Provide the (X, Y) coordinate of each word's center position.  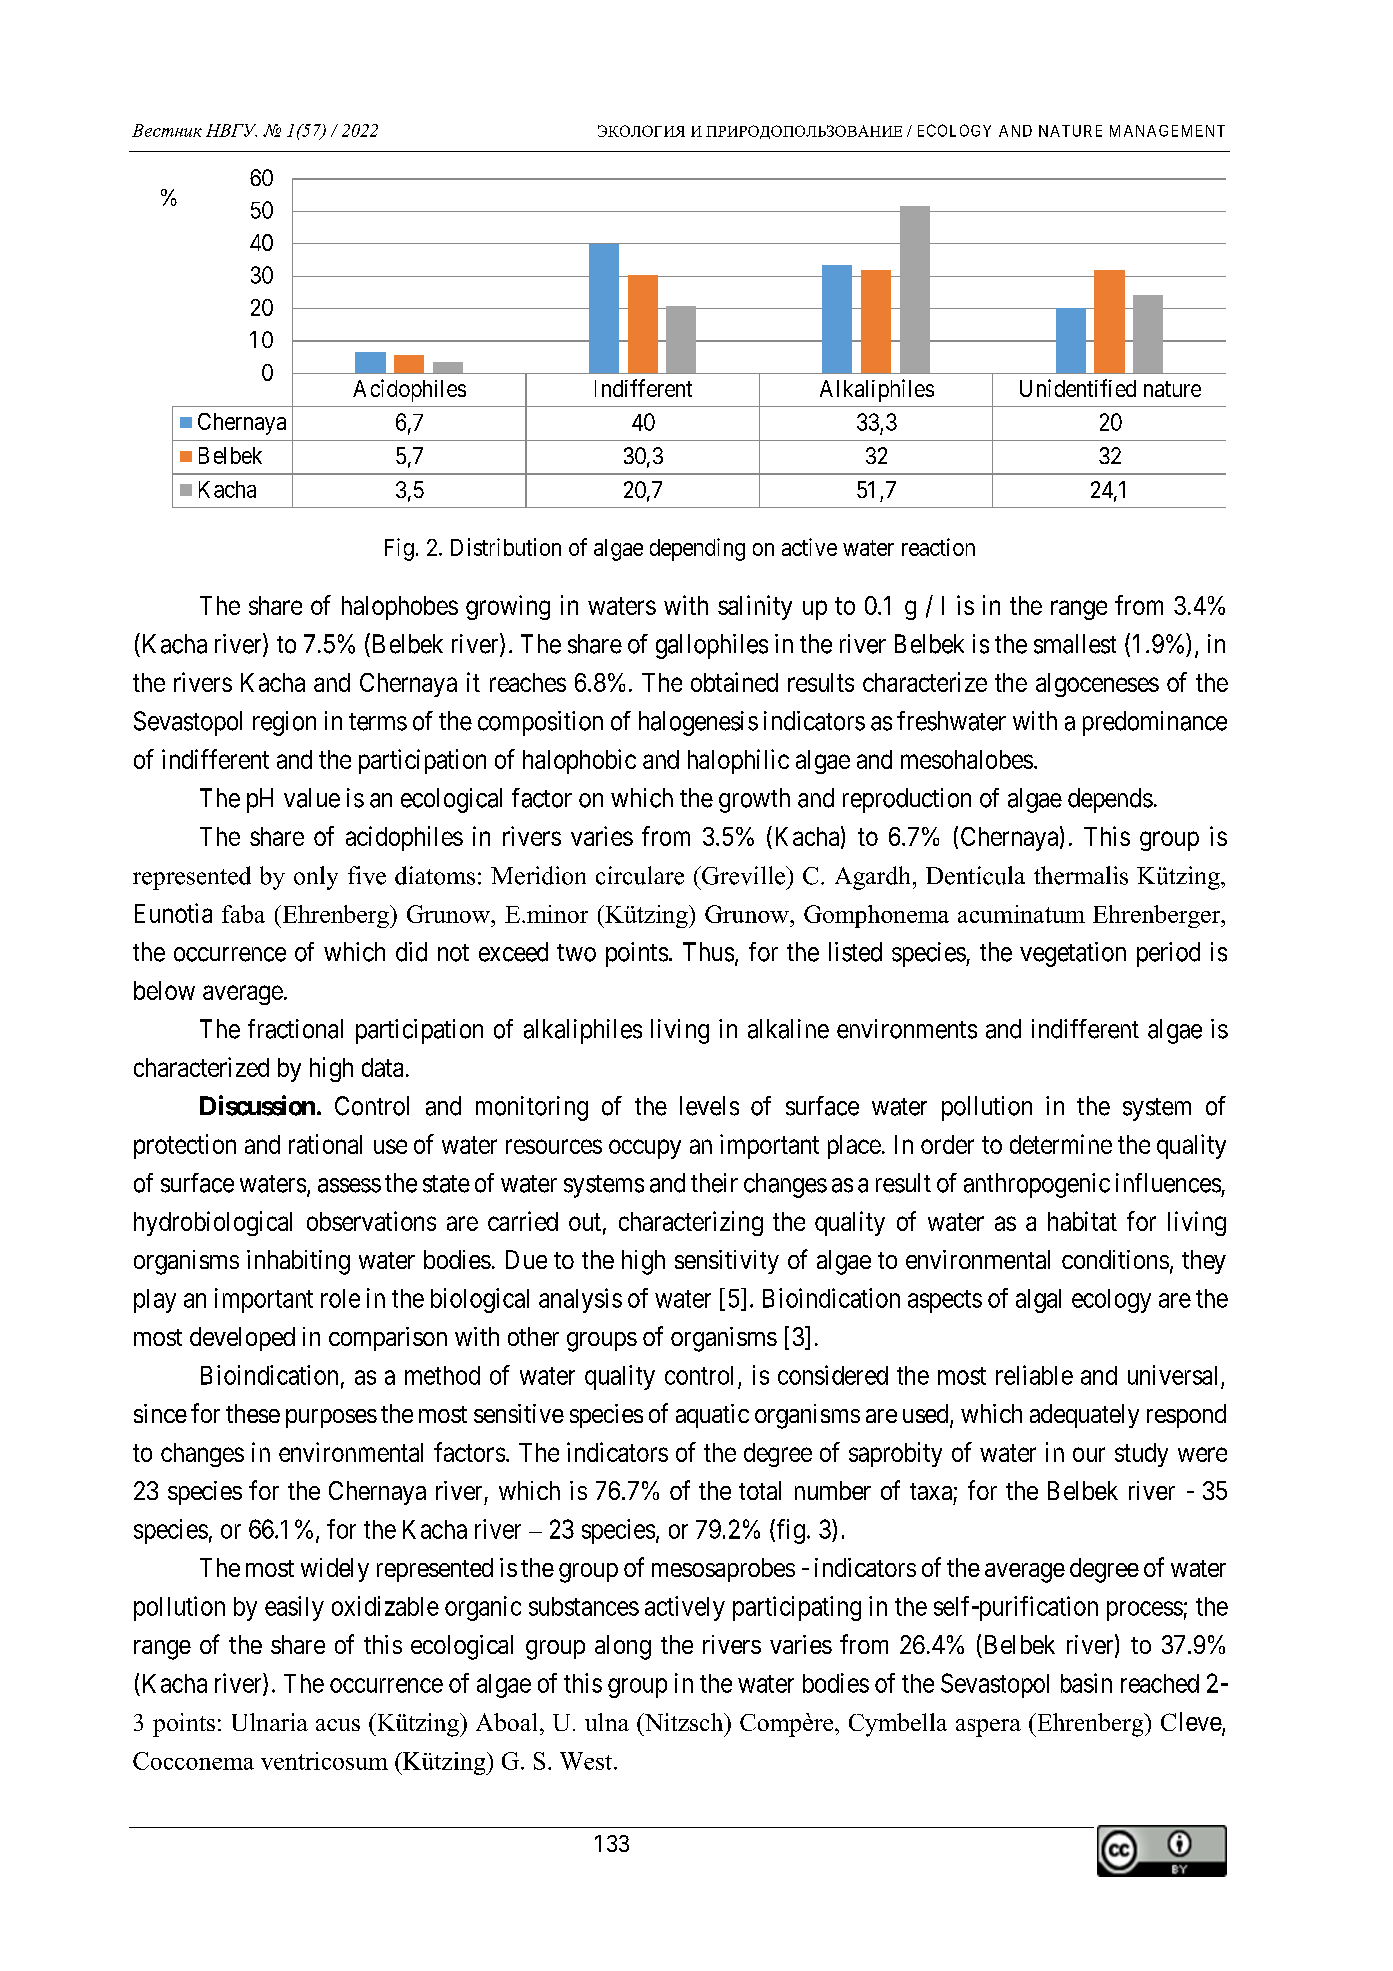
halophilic (738, 761)
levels (709, 1106)
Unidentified (1078, 388)
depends (1110, 800)
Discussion (257, 1105)
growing (508, 607)
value (312, 798)
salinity (755, 607)
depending (697, 549)
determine (1061, 1144)
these (253, 1413)
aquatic (712, 1416)
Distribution (506, 547)
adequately (1084, 1416)
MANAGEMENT (1167, 131)
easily (294, 1608)
